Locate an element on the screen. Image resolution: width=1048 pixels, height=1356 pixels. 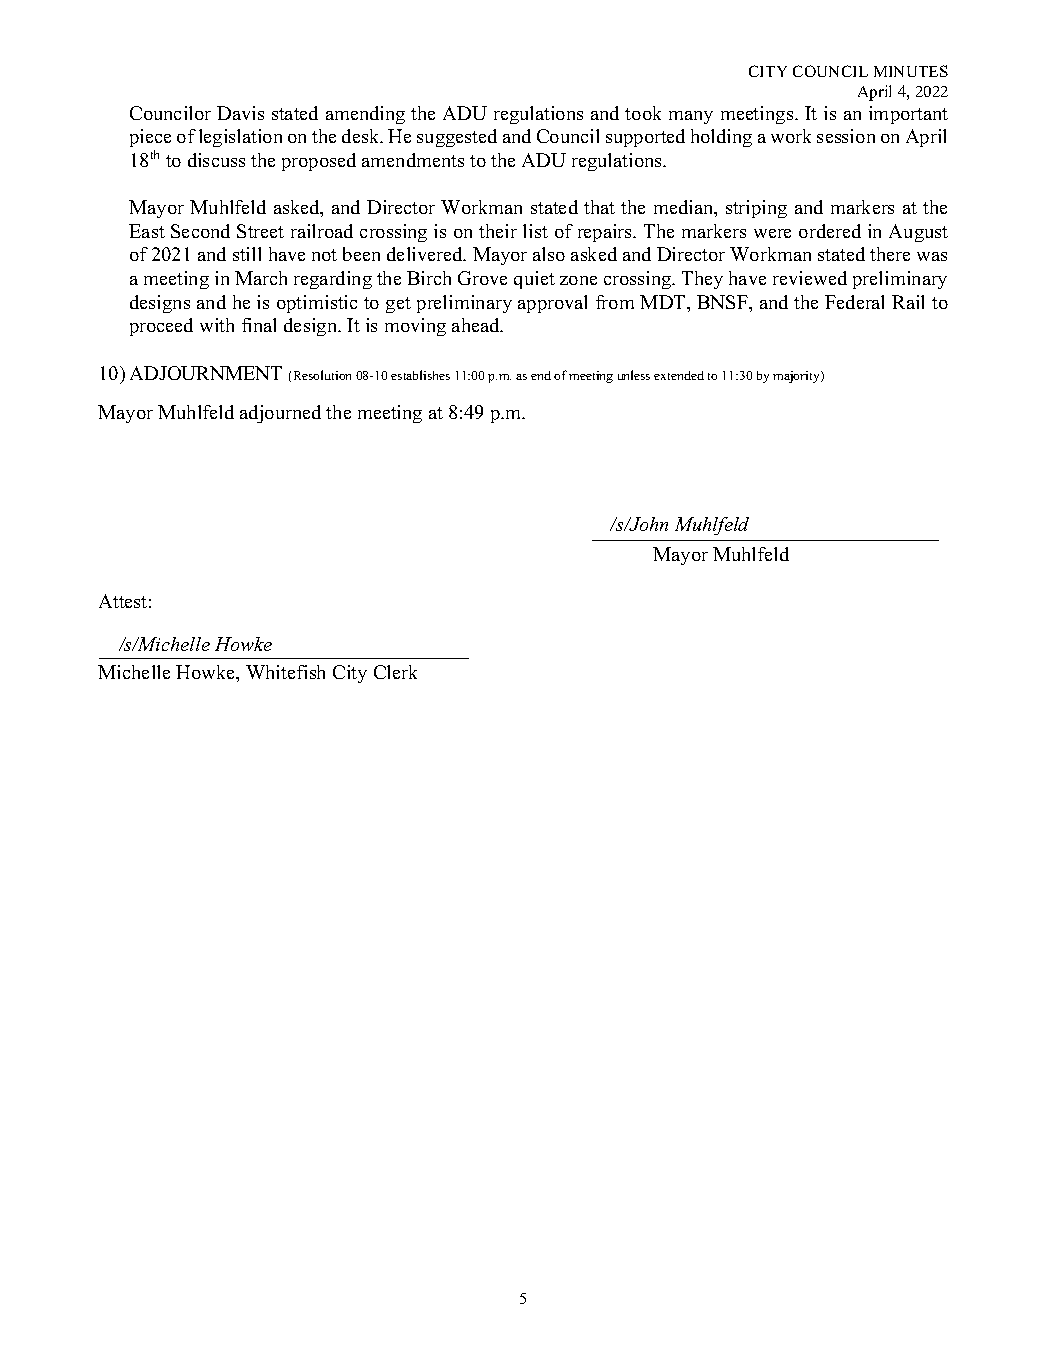
unless is located at coordinates (634, 375).
